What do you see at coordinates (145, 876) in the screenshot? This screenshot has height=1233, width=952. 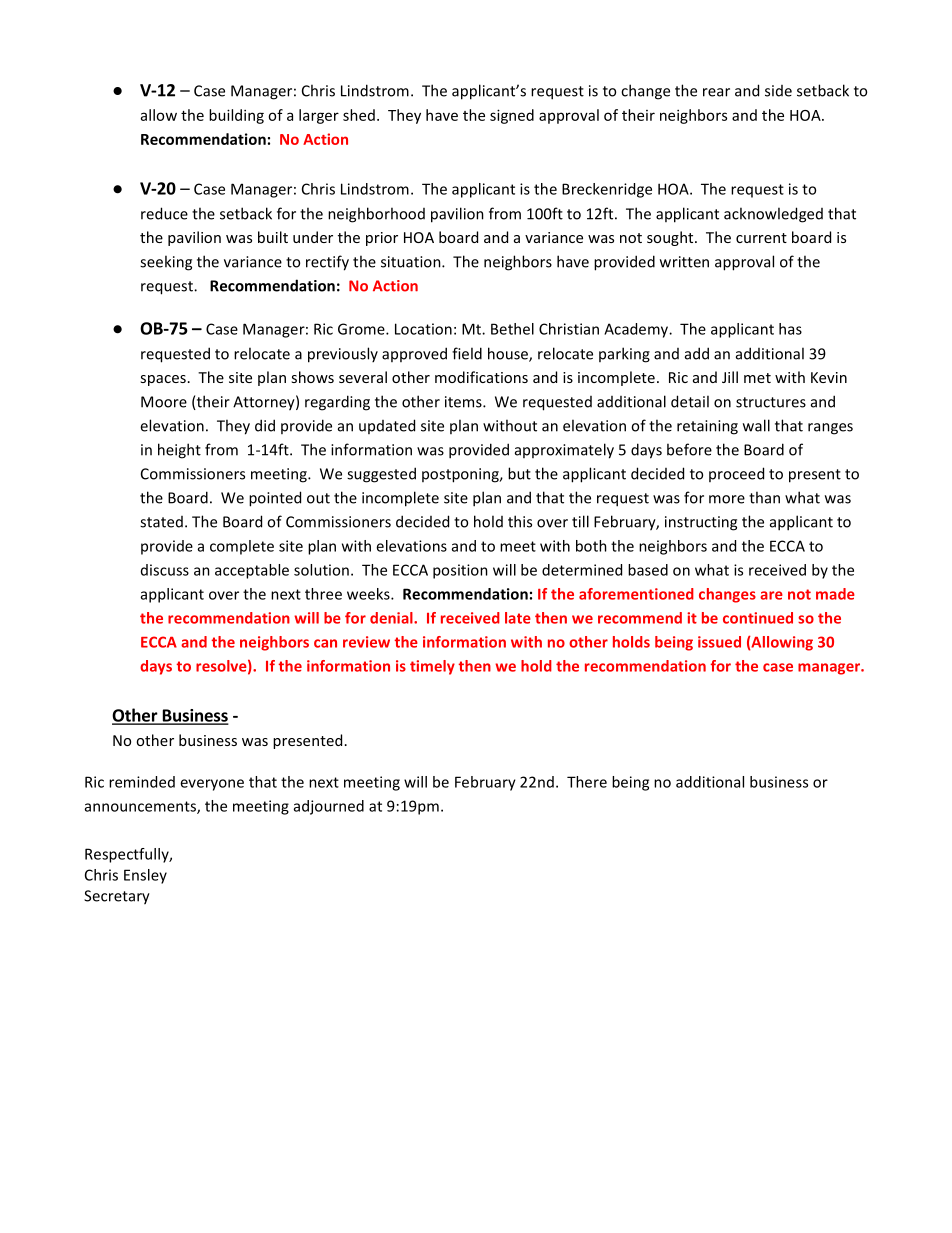 I see `Ensley` at bounding box center [145, 876].
